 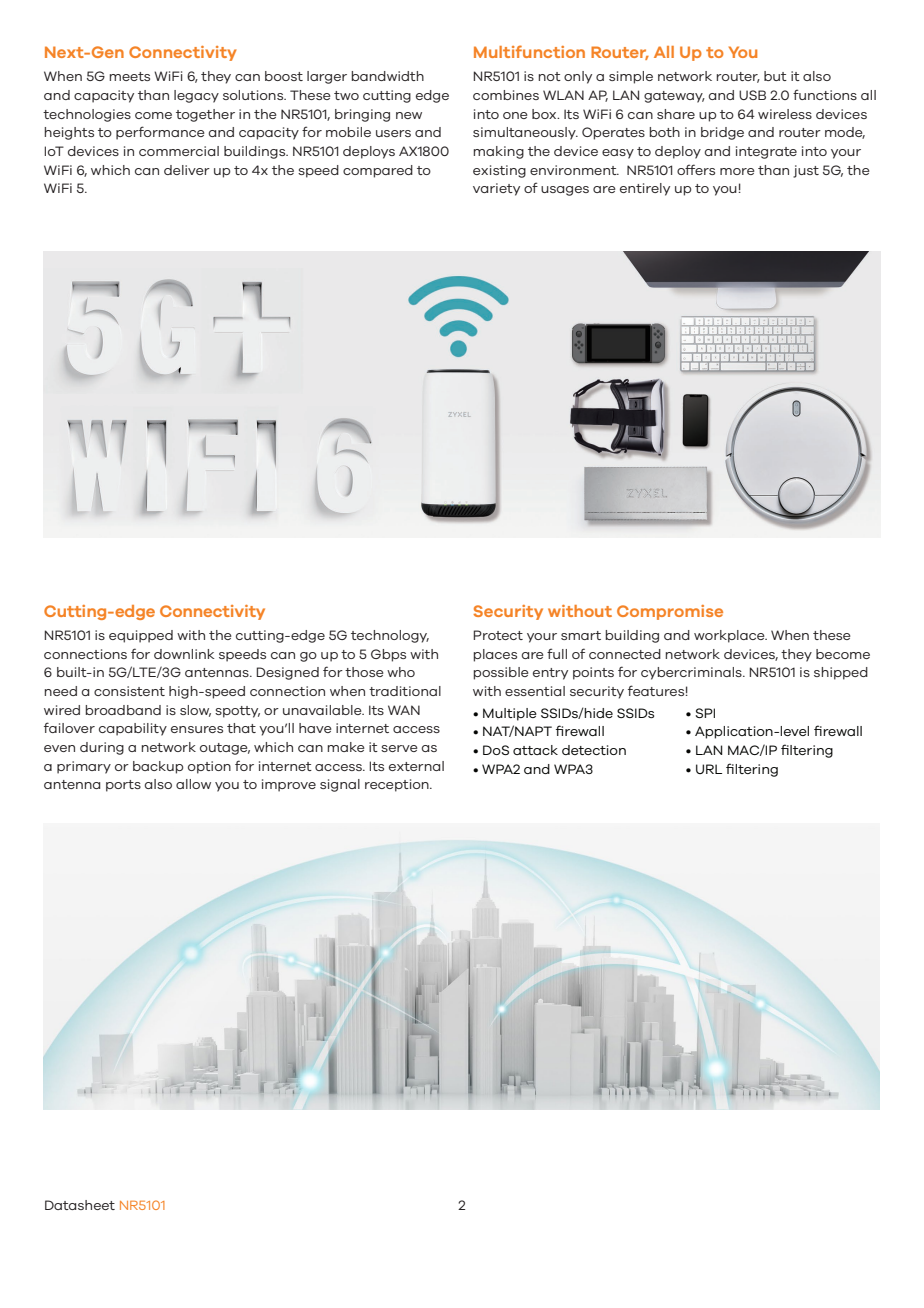 What do you see at coordinates (709, 769) in the screenshot?
I see `URL` at bounding box center [709, 769].
